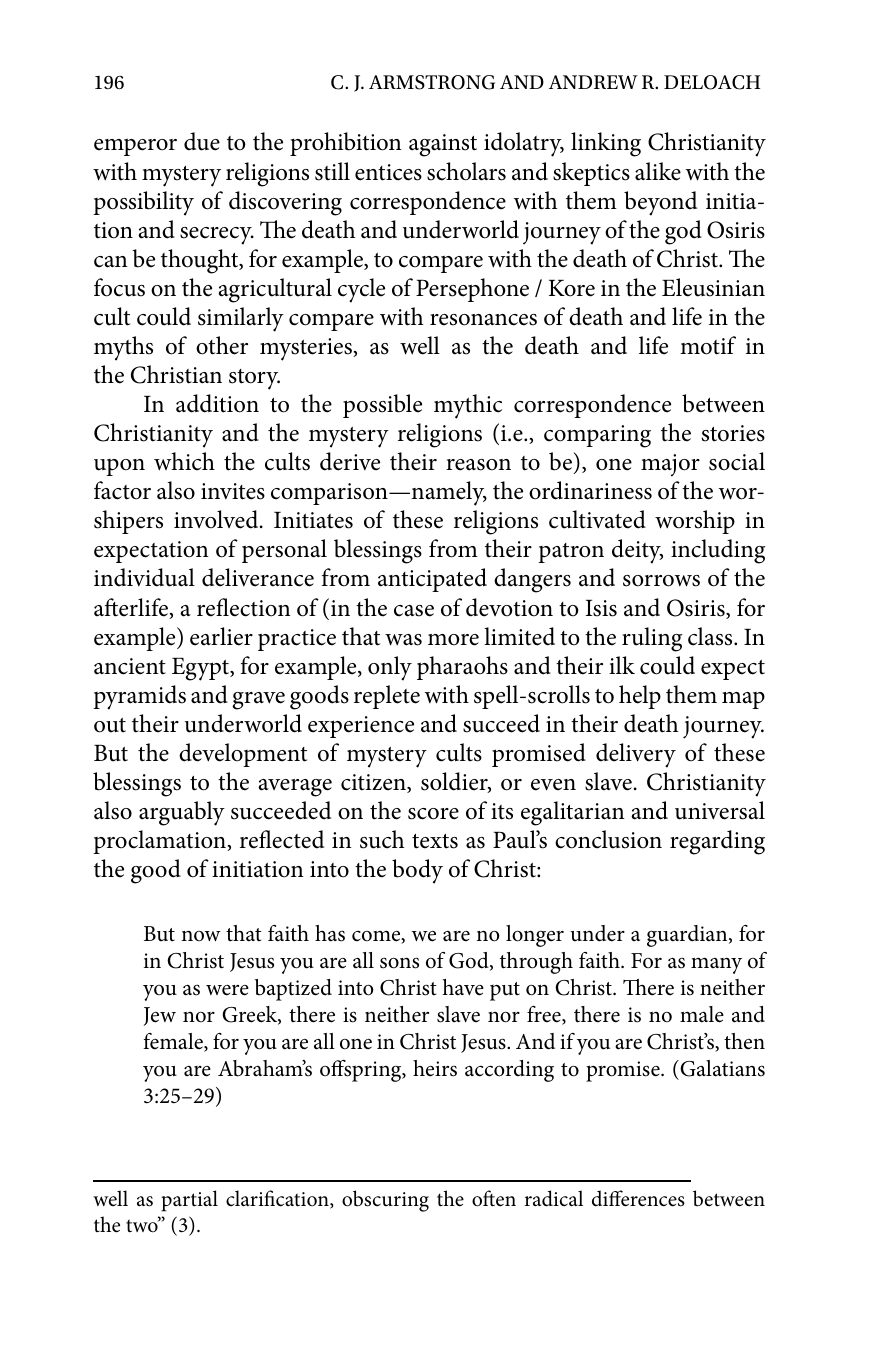  I want to click on alike, so click(658, 171).
